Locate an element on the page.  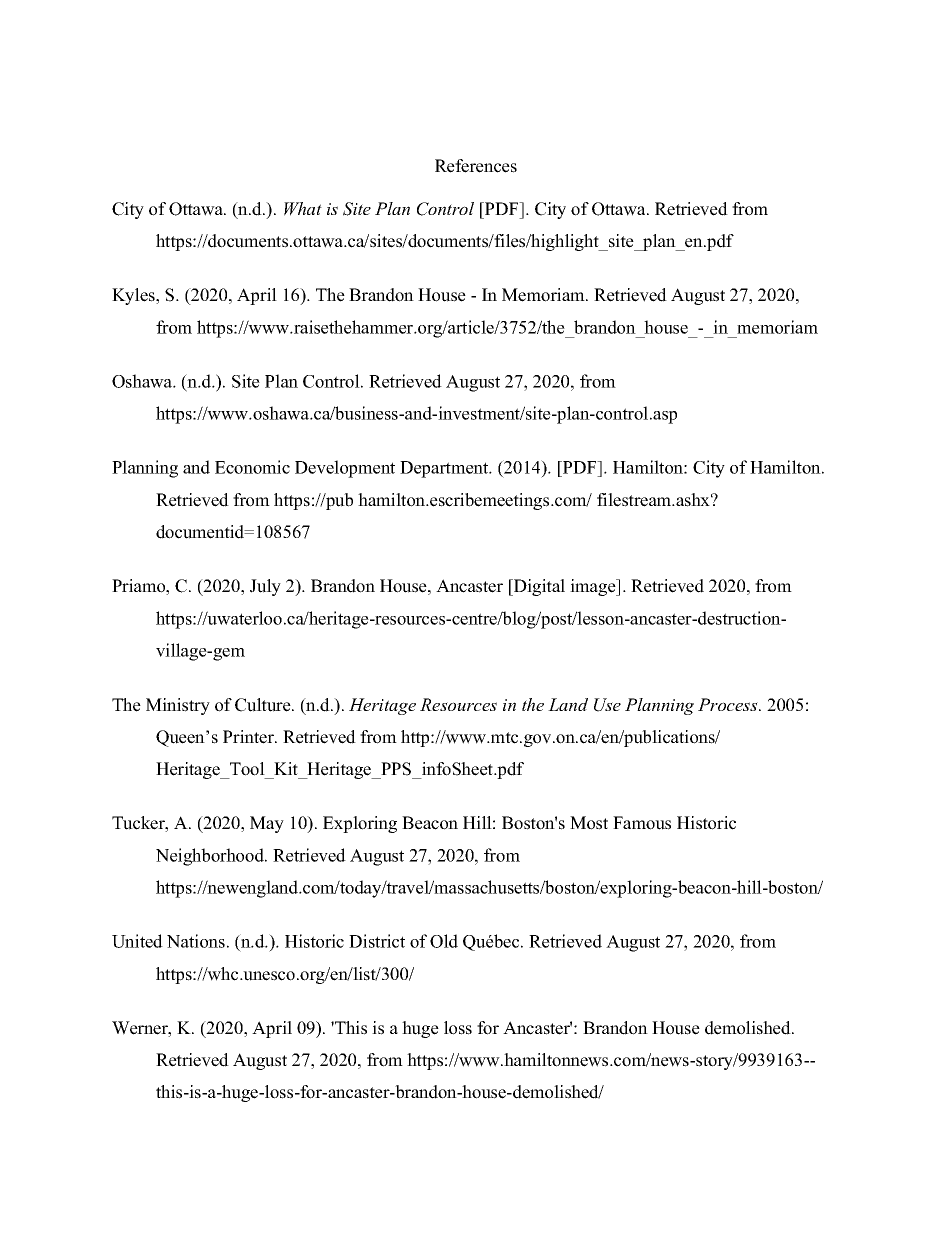
Nations is located at coordinates (196, 941).
